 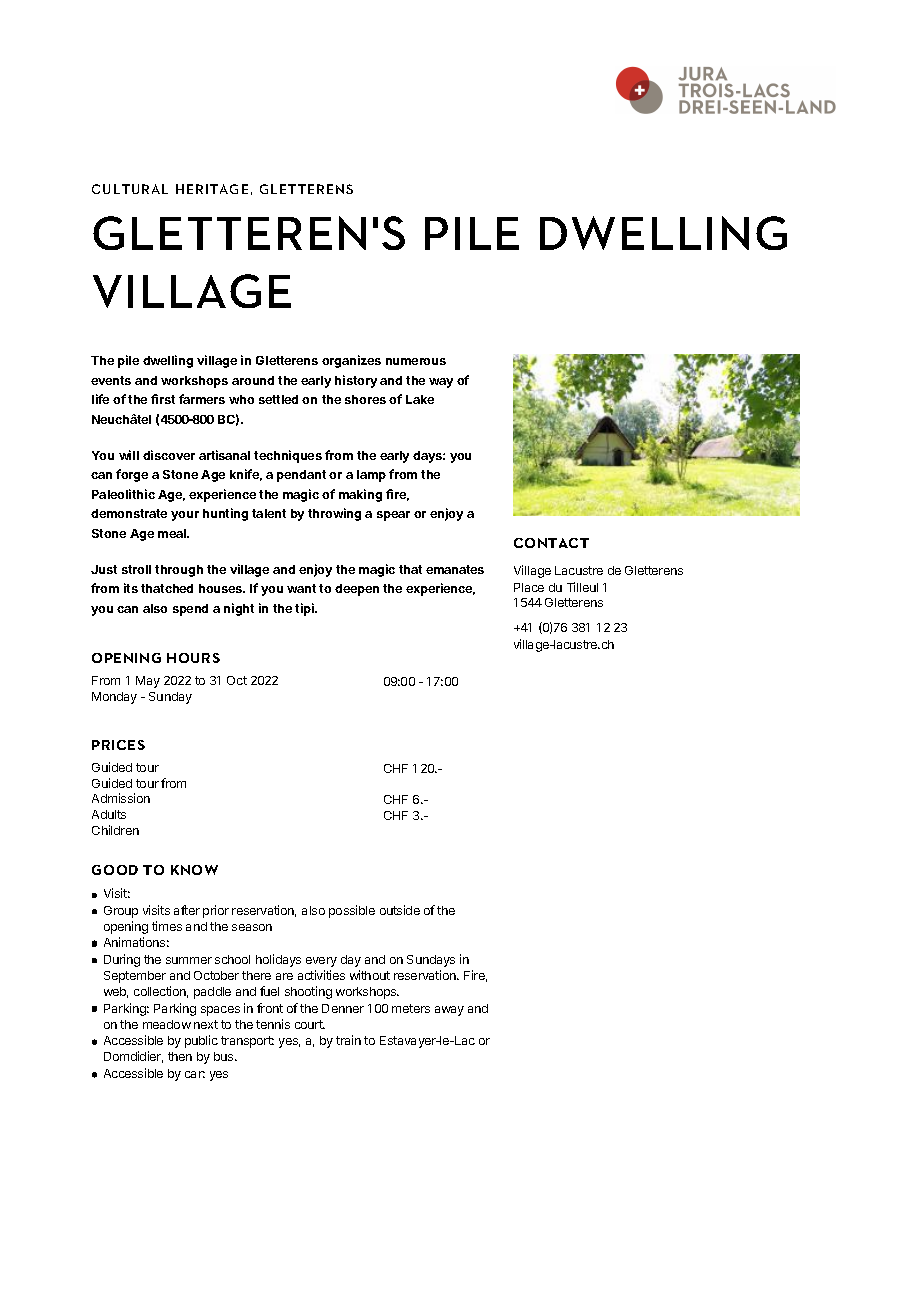 What do you see at coordinates (551, 543) in the page?
I see `CONTACT` at bounding box center [551, 543].
